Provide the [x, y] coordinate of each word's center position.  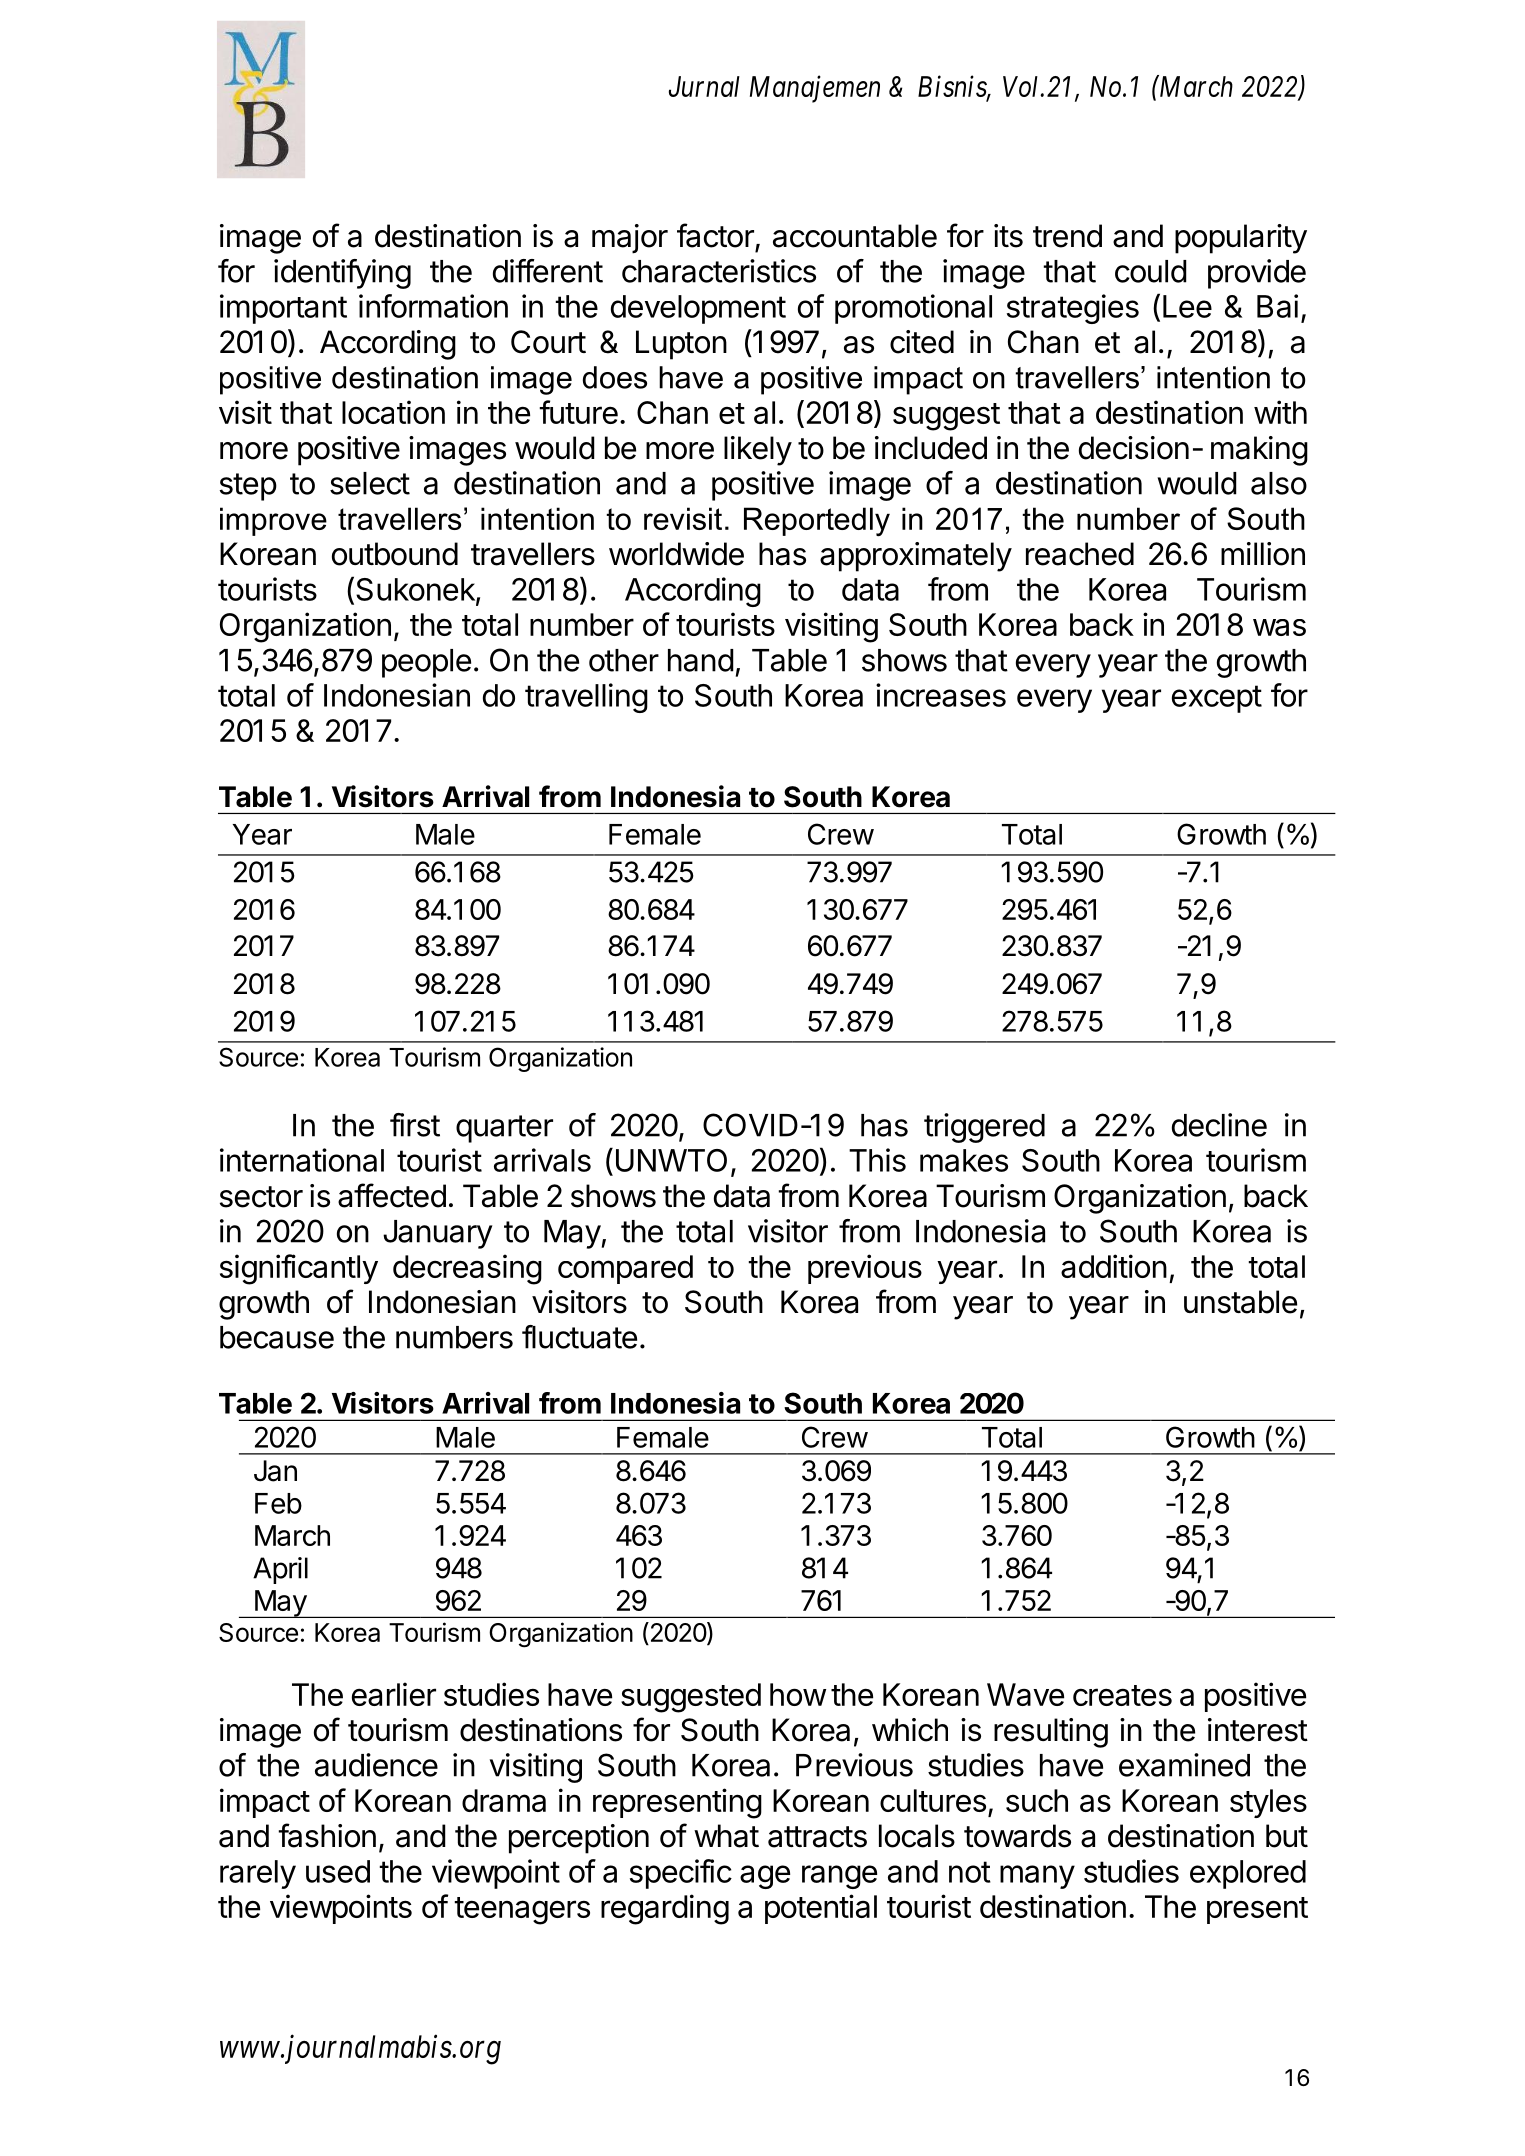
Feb [278, 1503]
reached [1080, 554]
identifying [342, 274]
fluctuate [579, 1337]
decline [1219, 1125]
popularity [1241, 239]
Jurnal [704, 86]
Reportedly [817, 521]
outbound [395, 554]
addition [1114, 1266]
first [415, 1125]
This [877, 1160]
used [338, 1871]
